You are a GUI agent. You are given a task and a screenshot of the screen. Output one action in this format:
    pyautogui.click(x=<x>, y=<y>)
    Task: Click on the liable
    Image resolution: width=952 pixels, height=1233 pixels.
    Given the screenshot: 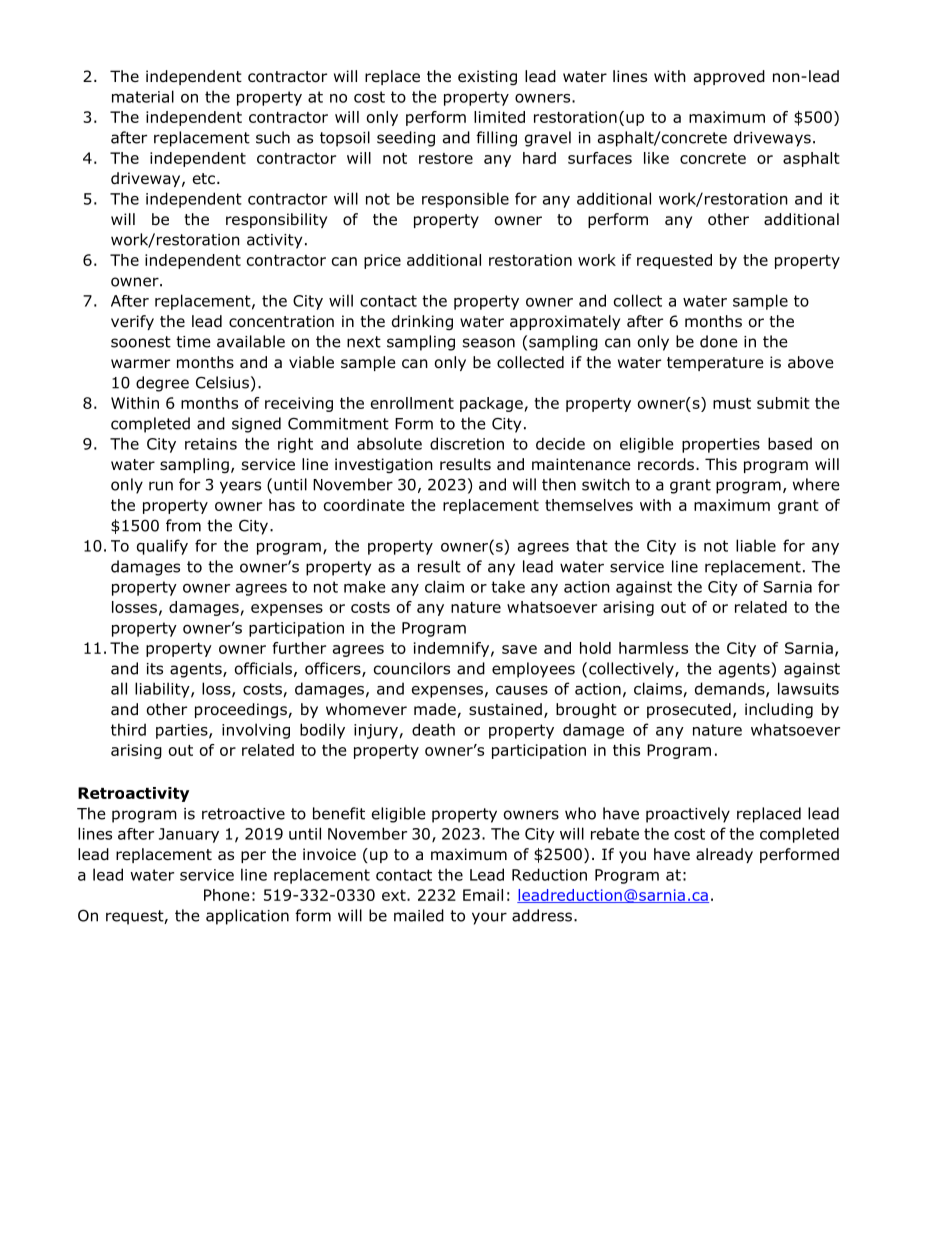 What is the action you would take?
    pyautogui.click(x=756, y=545)
